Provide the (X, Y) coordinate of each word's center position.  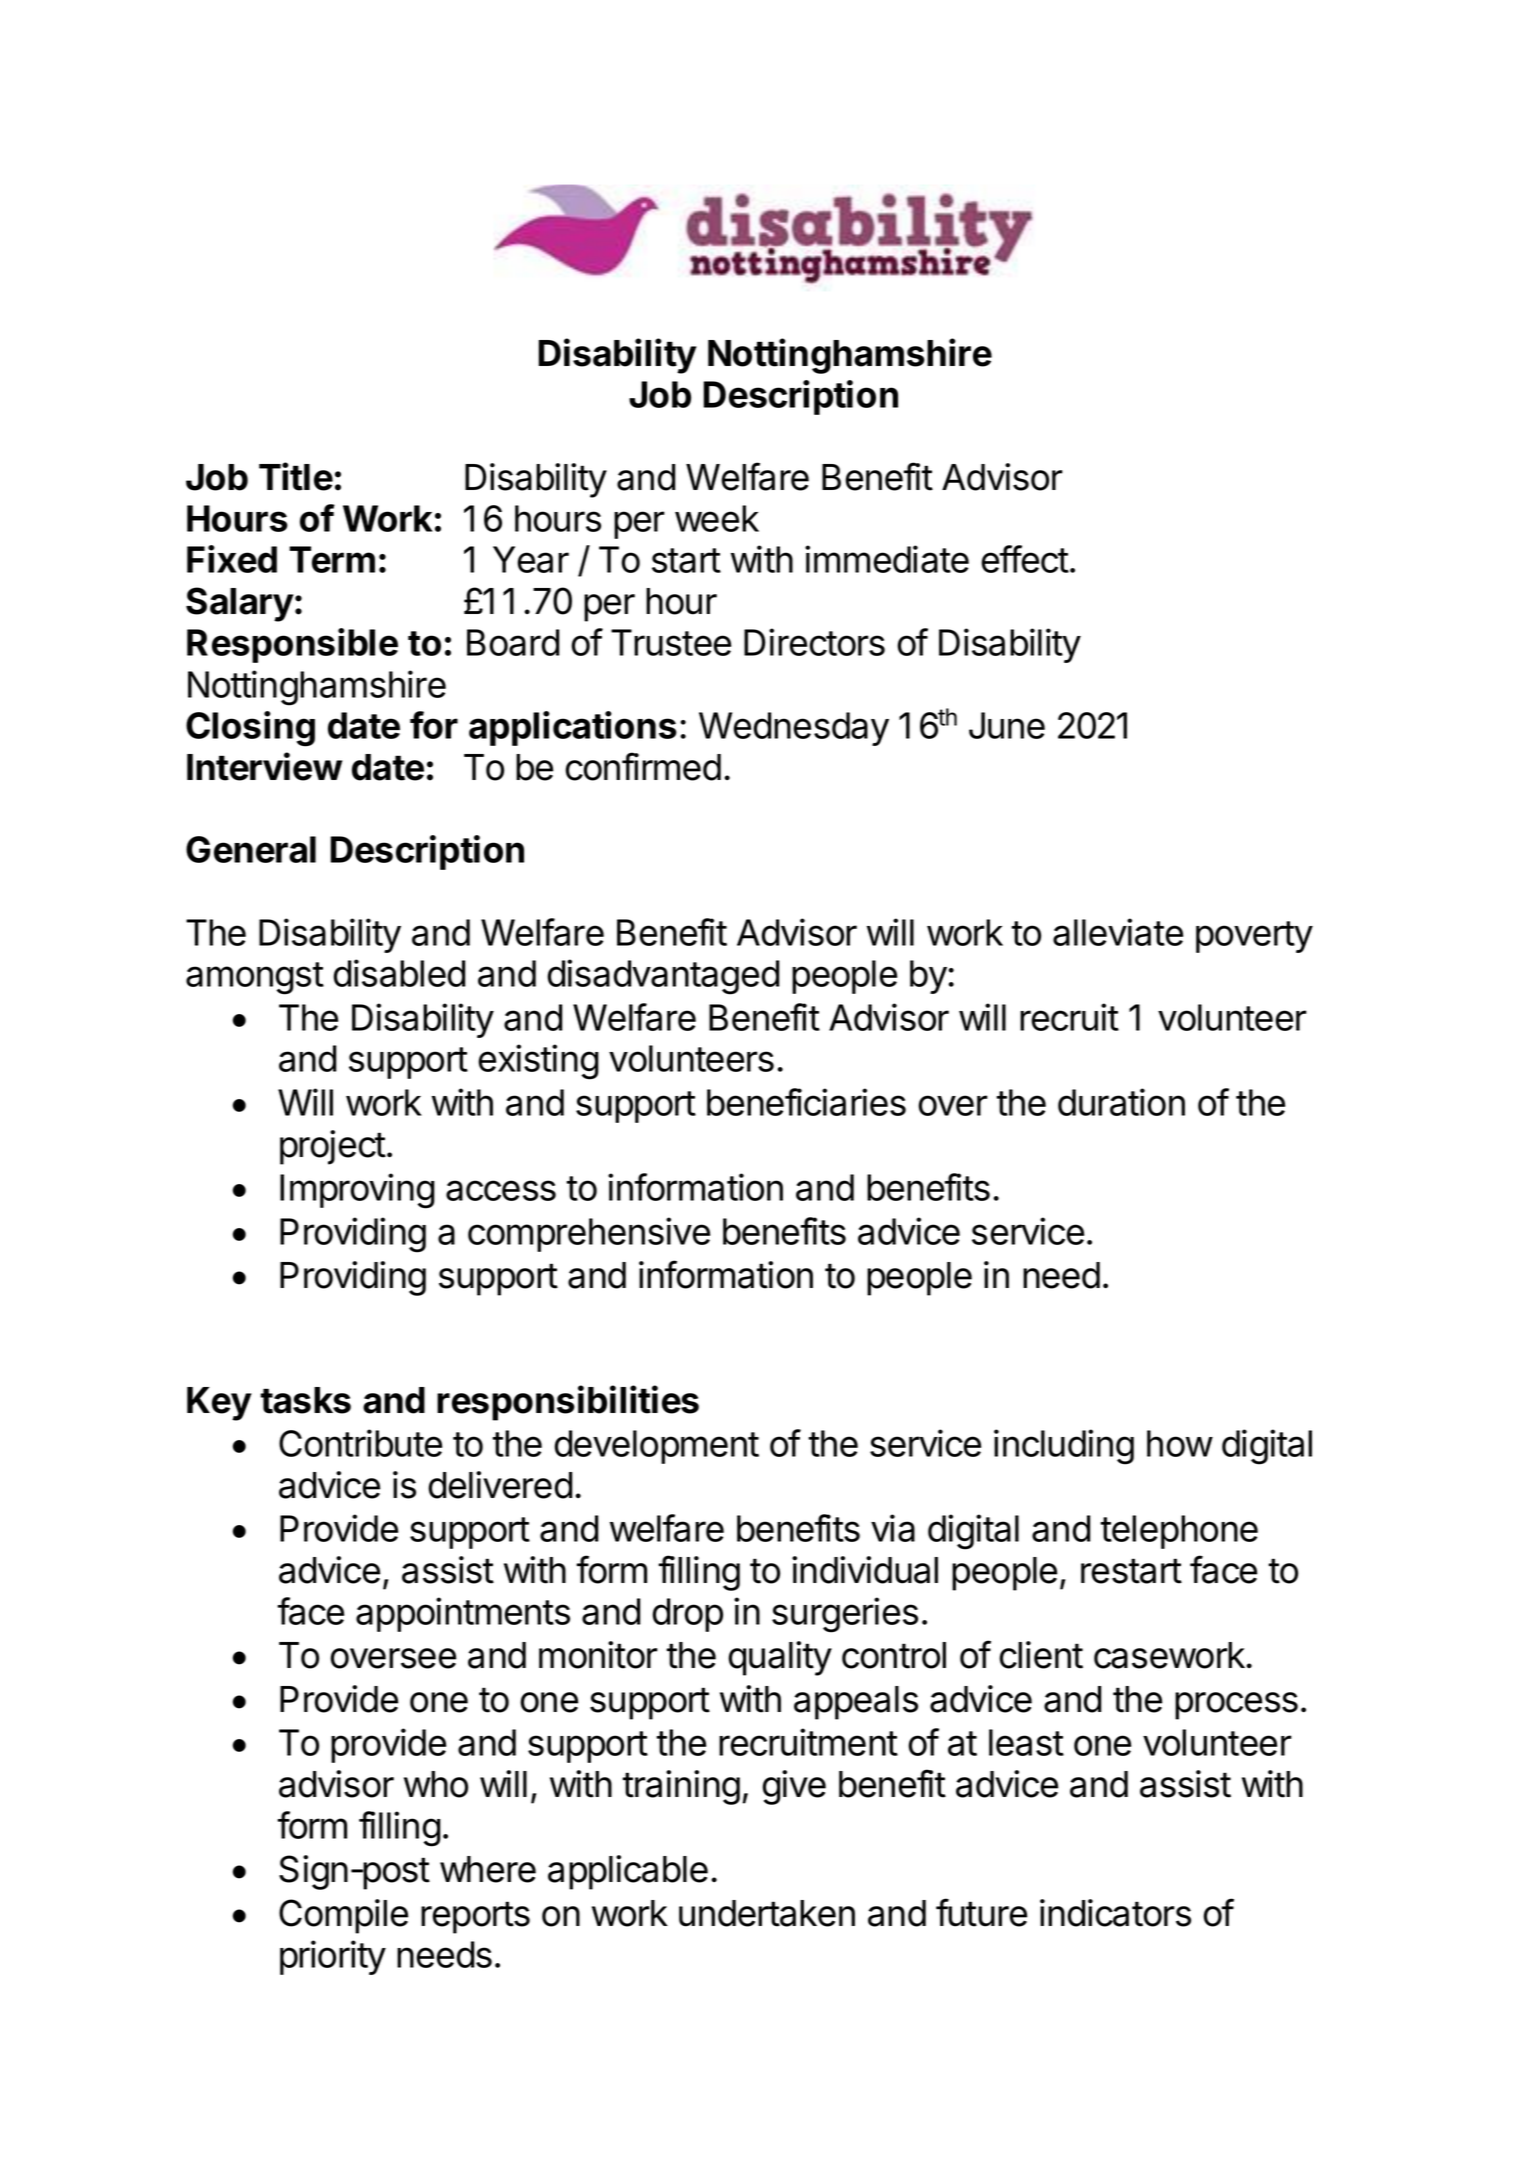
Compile (343, 1916)
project (333, 1147)
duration (1121, 1102)
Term (332, 559)
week (717, 518)
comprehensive (589, 1234)
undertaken (767, 1913)
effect (1025, 559)
